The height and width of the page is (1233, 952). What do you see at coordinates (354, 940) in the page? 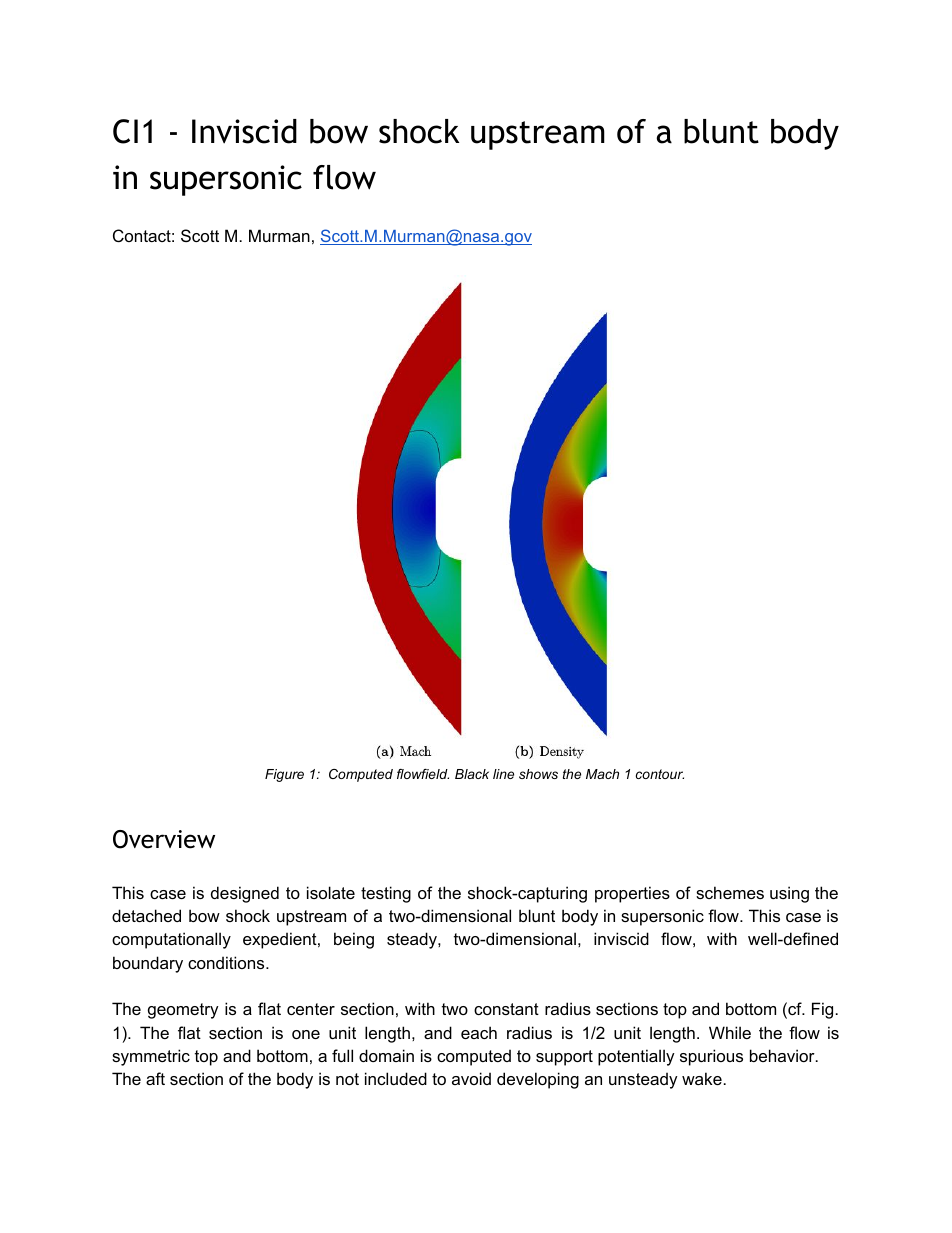
I see `being` at bounding box center [354, 940].
